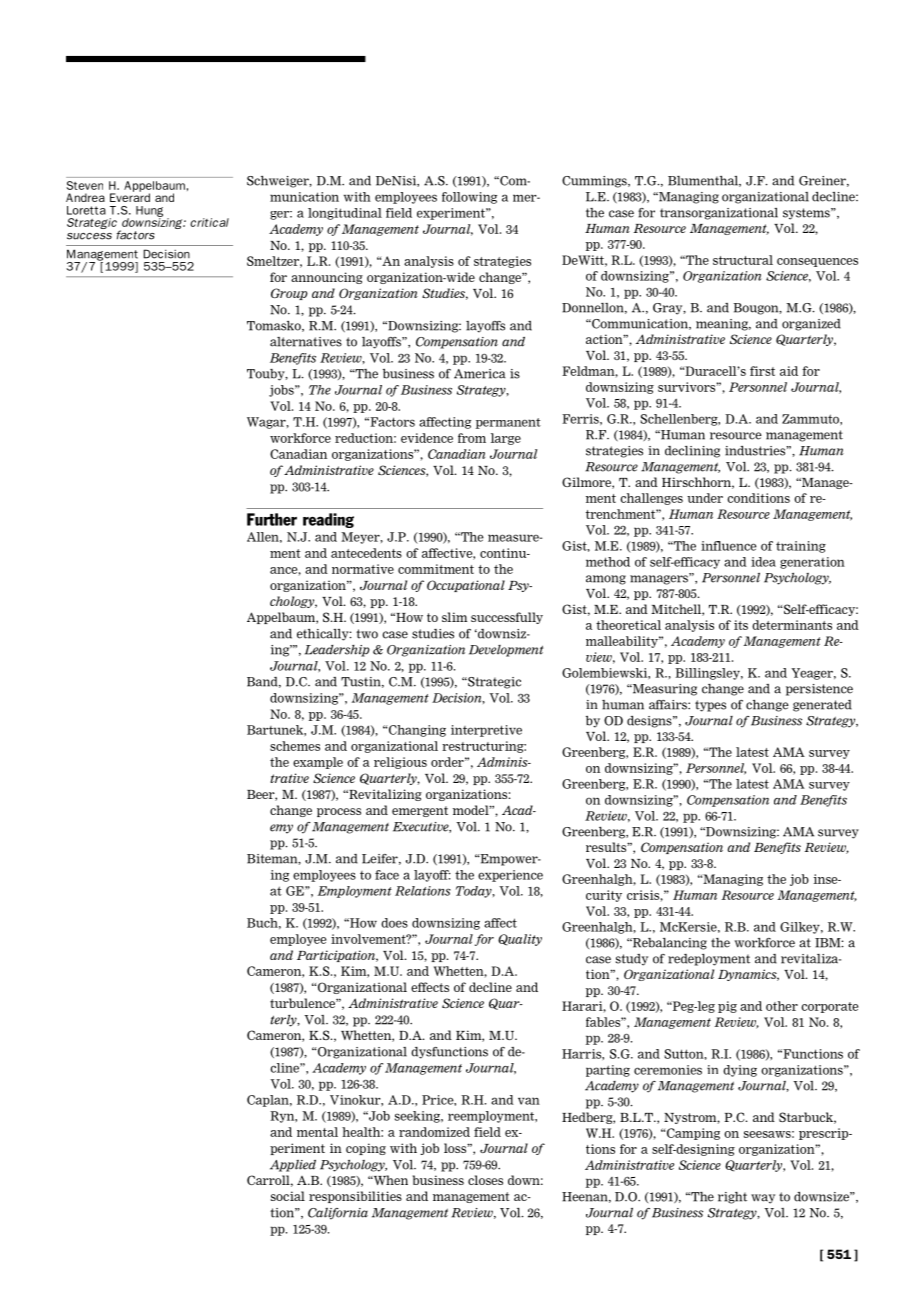 This screenshot has height=1308, width=924. What do you see at coordinates (469, 198) in the screenshot?
I see `following` at bounding box center [469, 198].
